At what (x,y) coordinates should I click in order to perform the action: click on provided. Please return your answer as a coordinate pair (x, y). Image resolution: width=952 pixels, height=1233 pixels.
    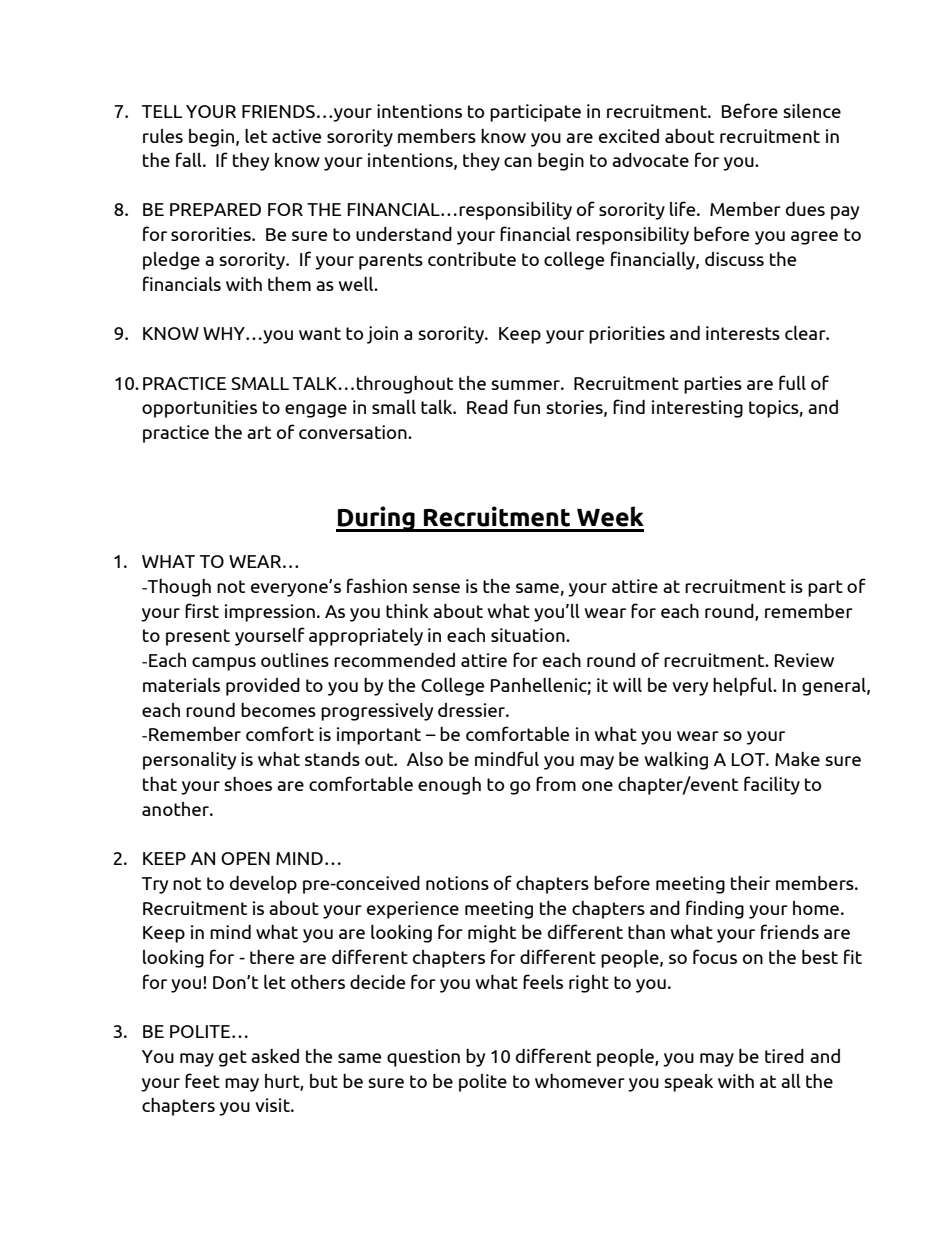
    Looking at the image, I should click on (263, 687).
